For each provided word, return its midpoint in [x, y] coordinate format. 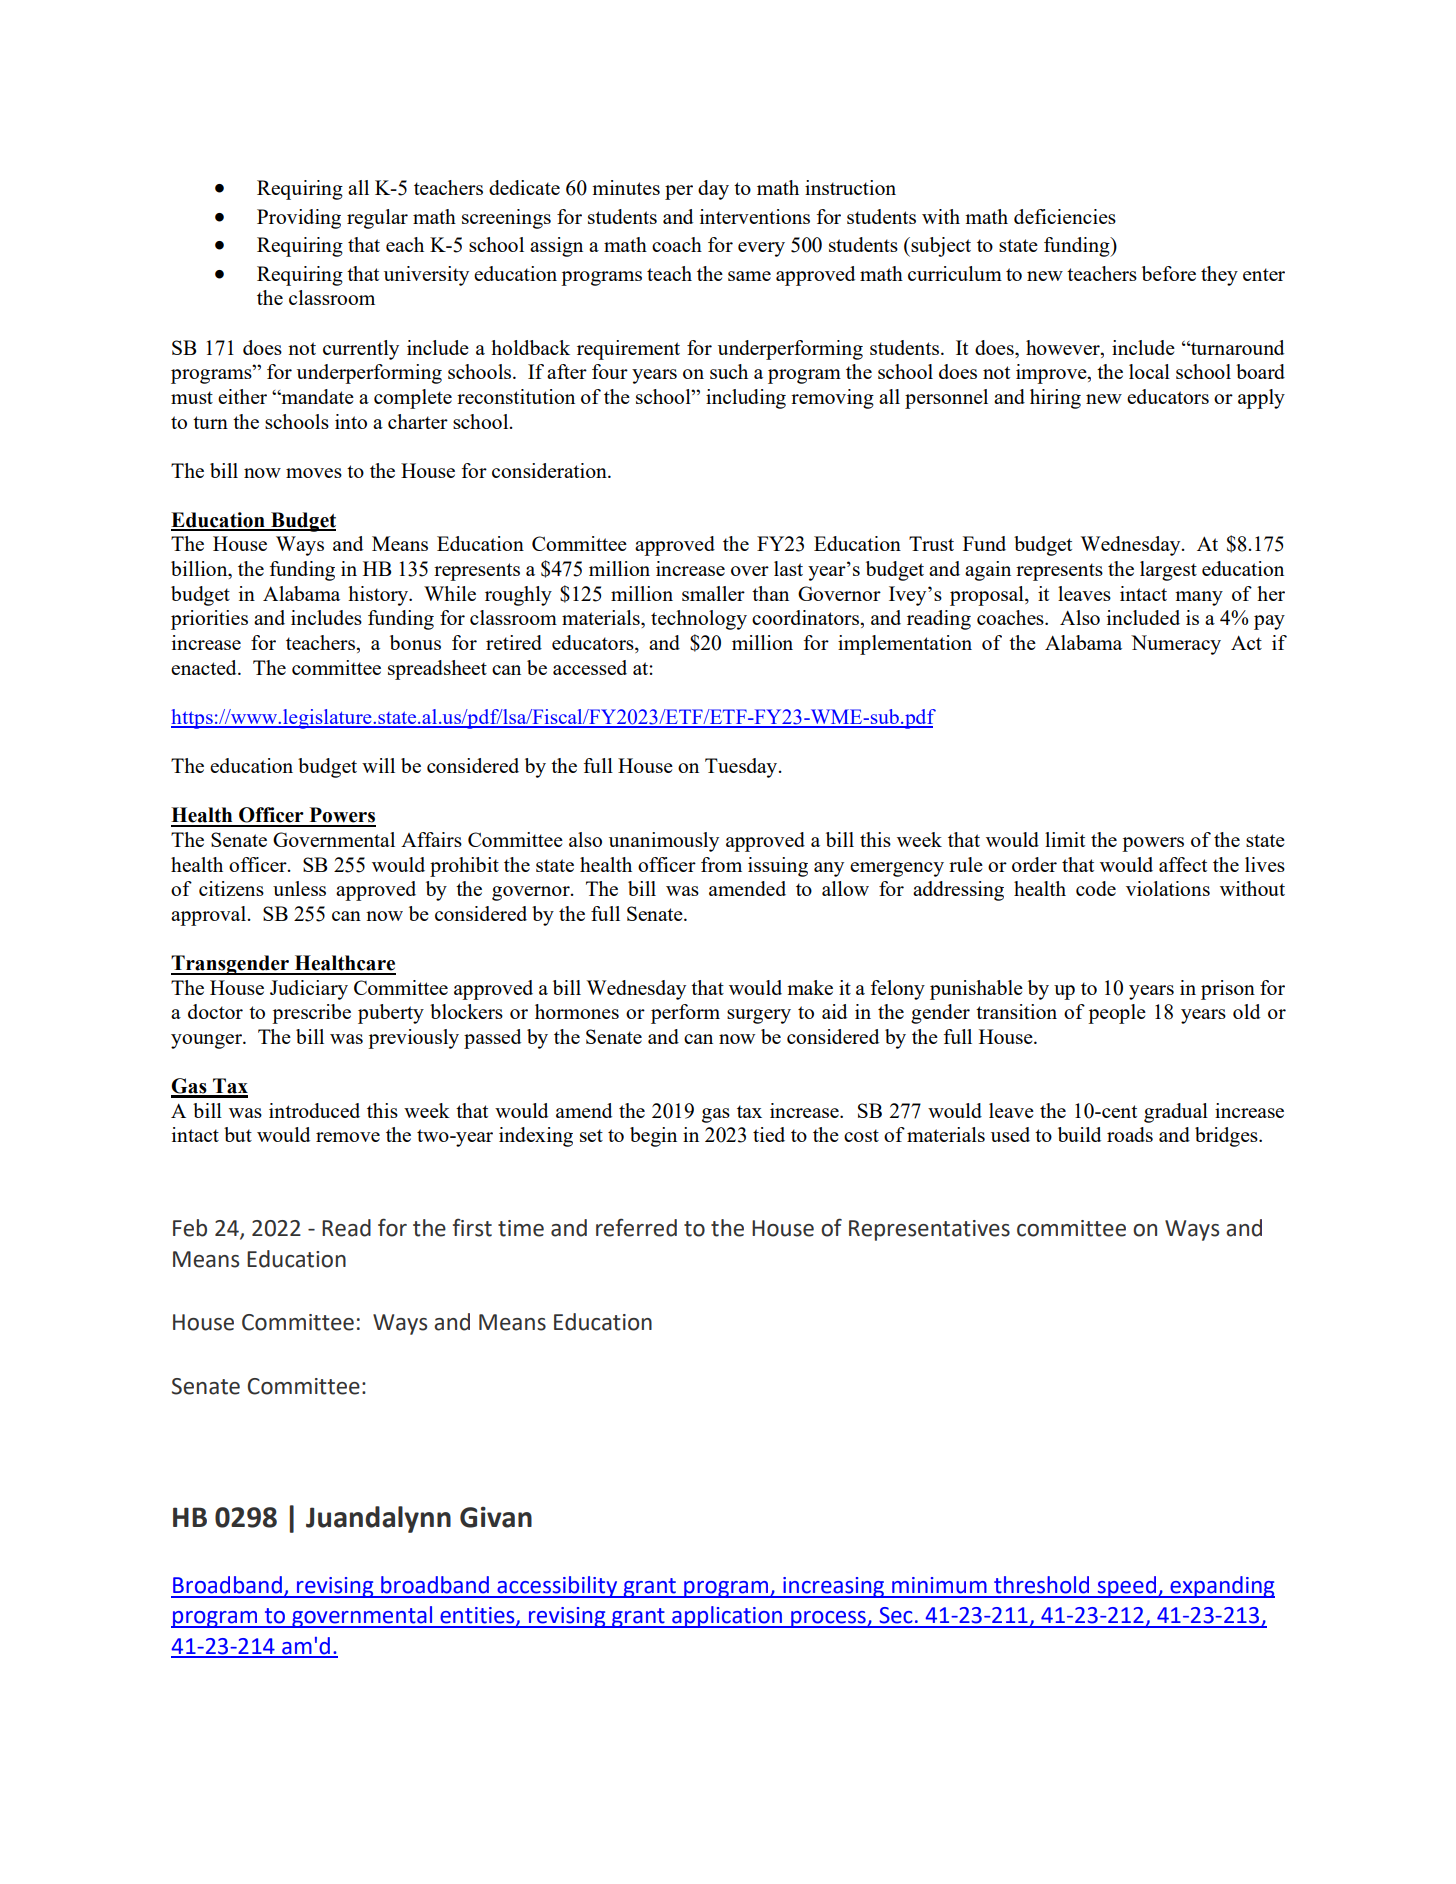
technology [699, 620]
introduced [314, 1110]
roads [1130, 1134]
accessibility [557, 1587]
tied [769, 1134]
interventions [755, 216]
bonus [415, 642]
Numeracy [1176, 645]
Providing [299, 219]
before [1169, 273]
